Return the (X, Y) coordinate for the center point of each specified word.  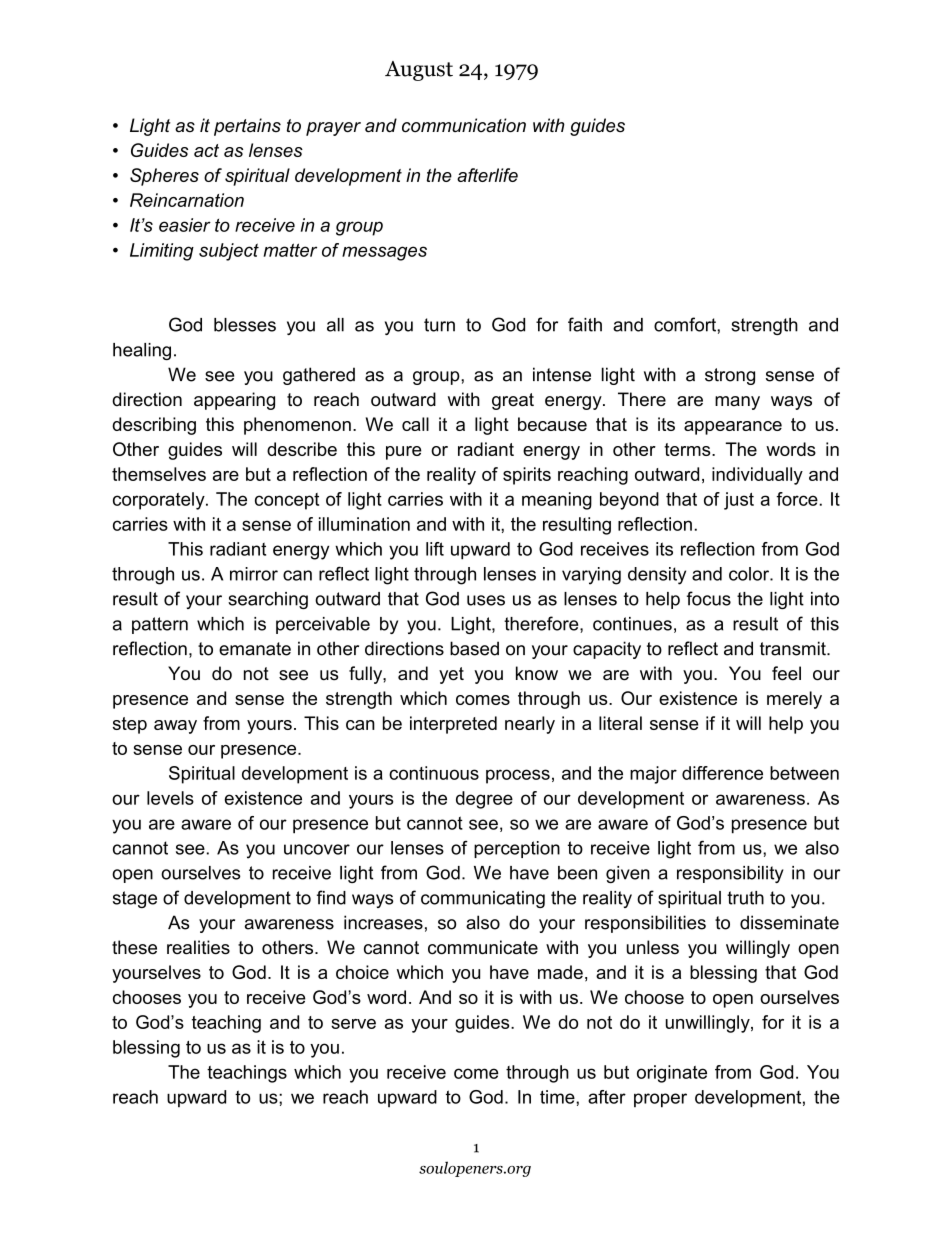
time (558, 1097)
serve (353, 1024)
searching (268, 600)
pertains (247, 127)
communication (464, 125)
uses (486, 600)
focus (709, 598)
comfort (686, 324)
